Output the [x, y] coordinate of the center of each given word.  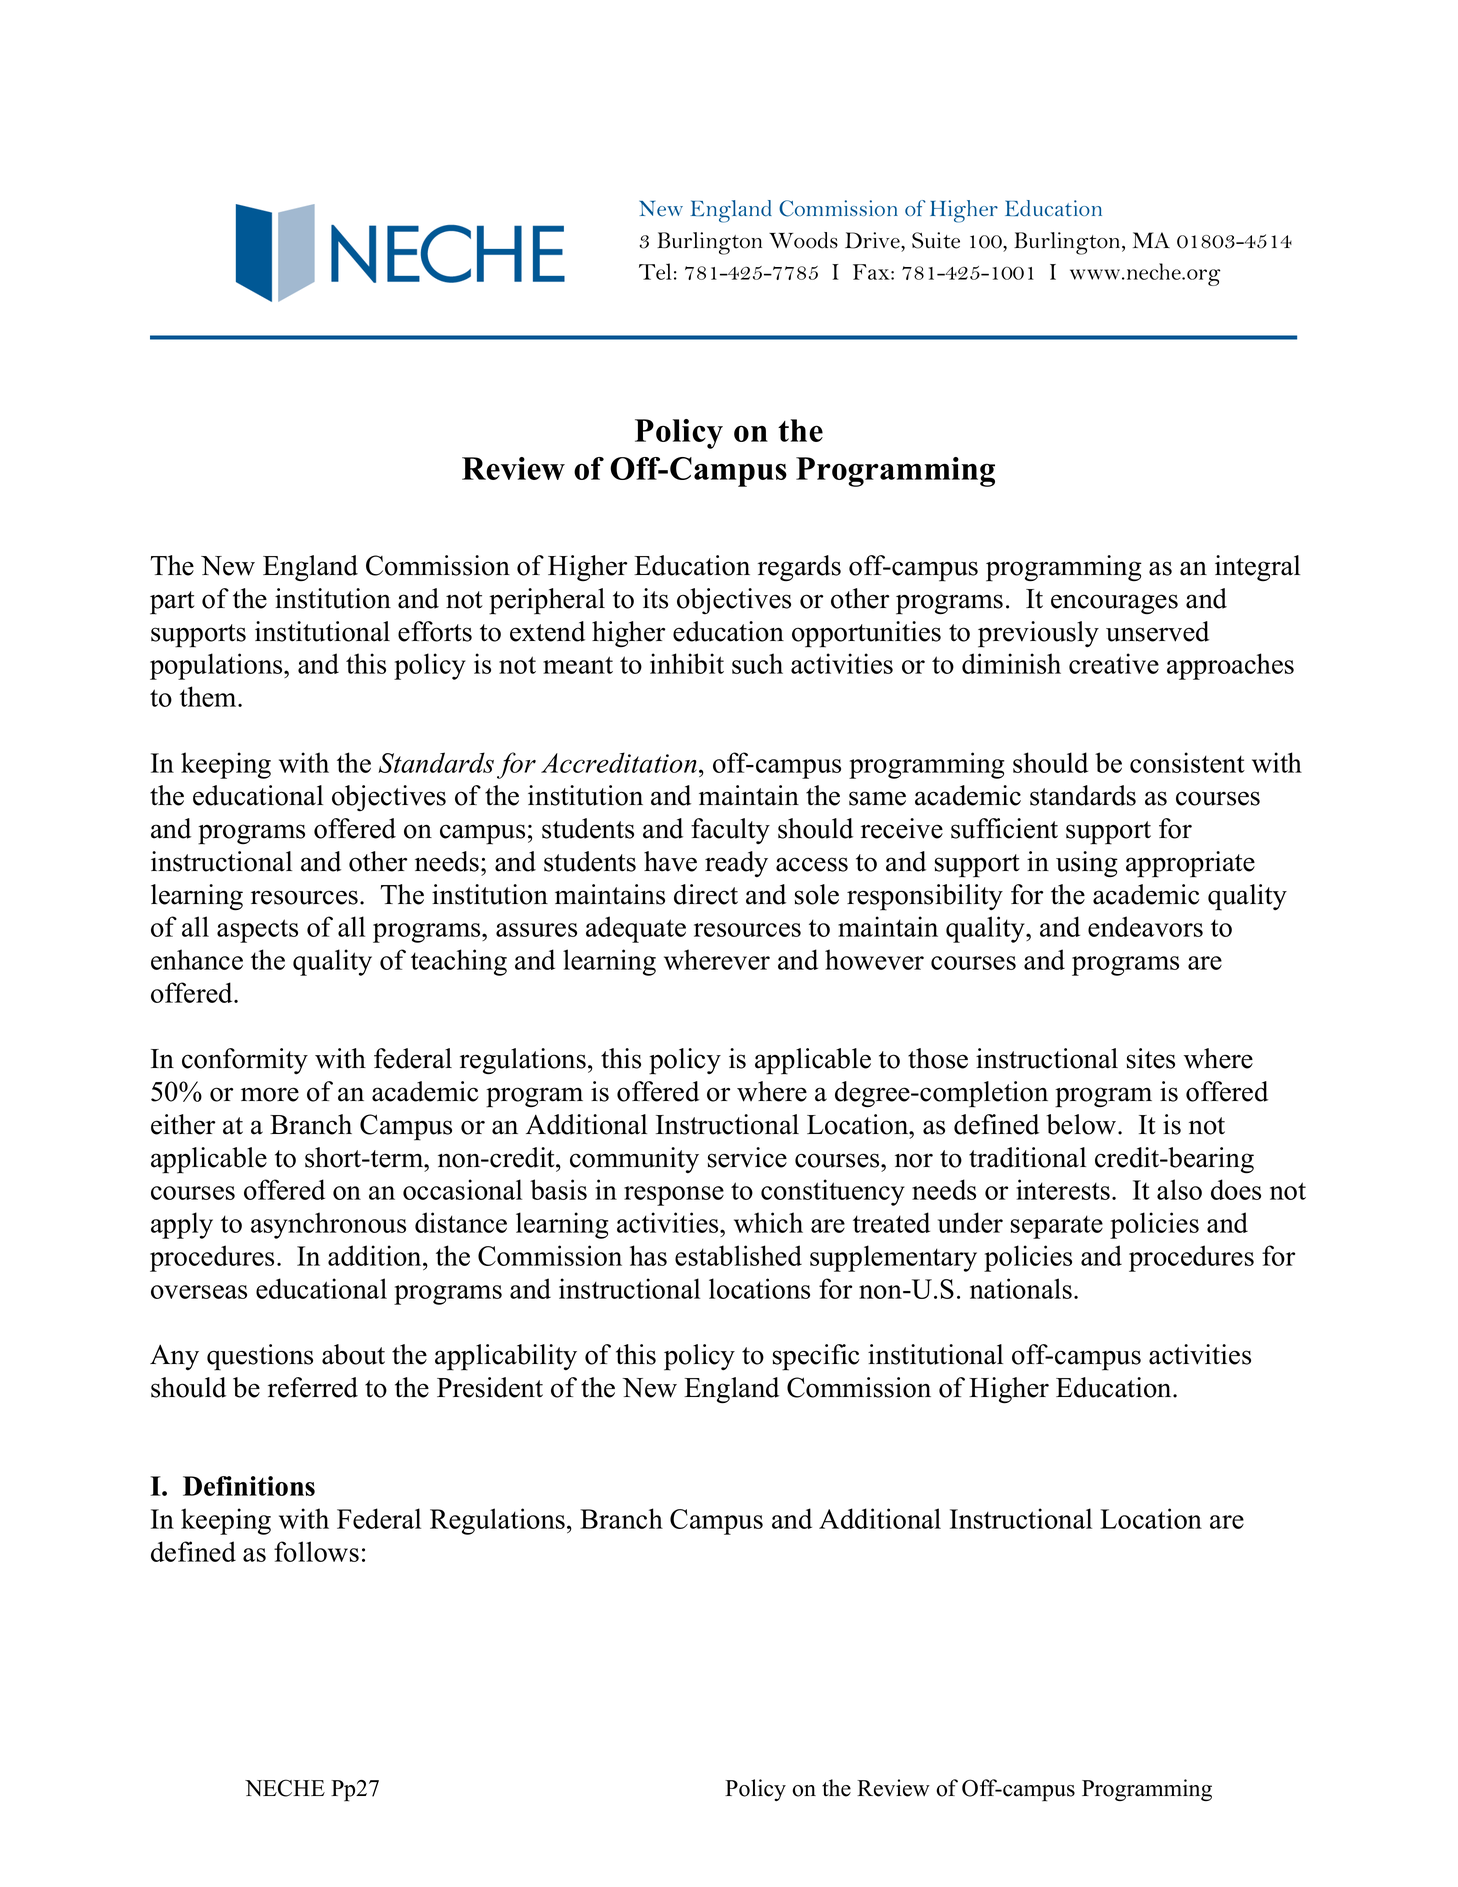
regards [799, 568]
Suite [936, 240]
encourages [1114, 604]
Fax [872, 272]
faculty [730, 831]
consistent [1187, 762]
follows [316, 1551]
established [738, 1255]
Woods [803, 240]
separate [1057, 1227]
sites [1151, 1058]
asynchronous [328, 1225]
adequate [636, 929]
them [209, 696]
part [172, 603]
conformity [245, 1061]
